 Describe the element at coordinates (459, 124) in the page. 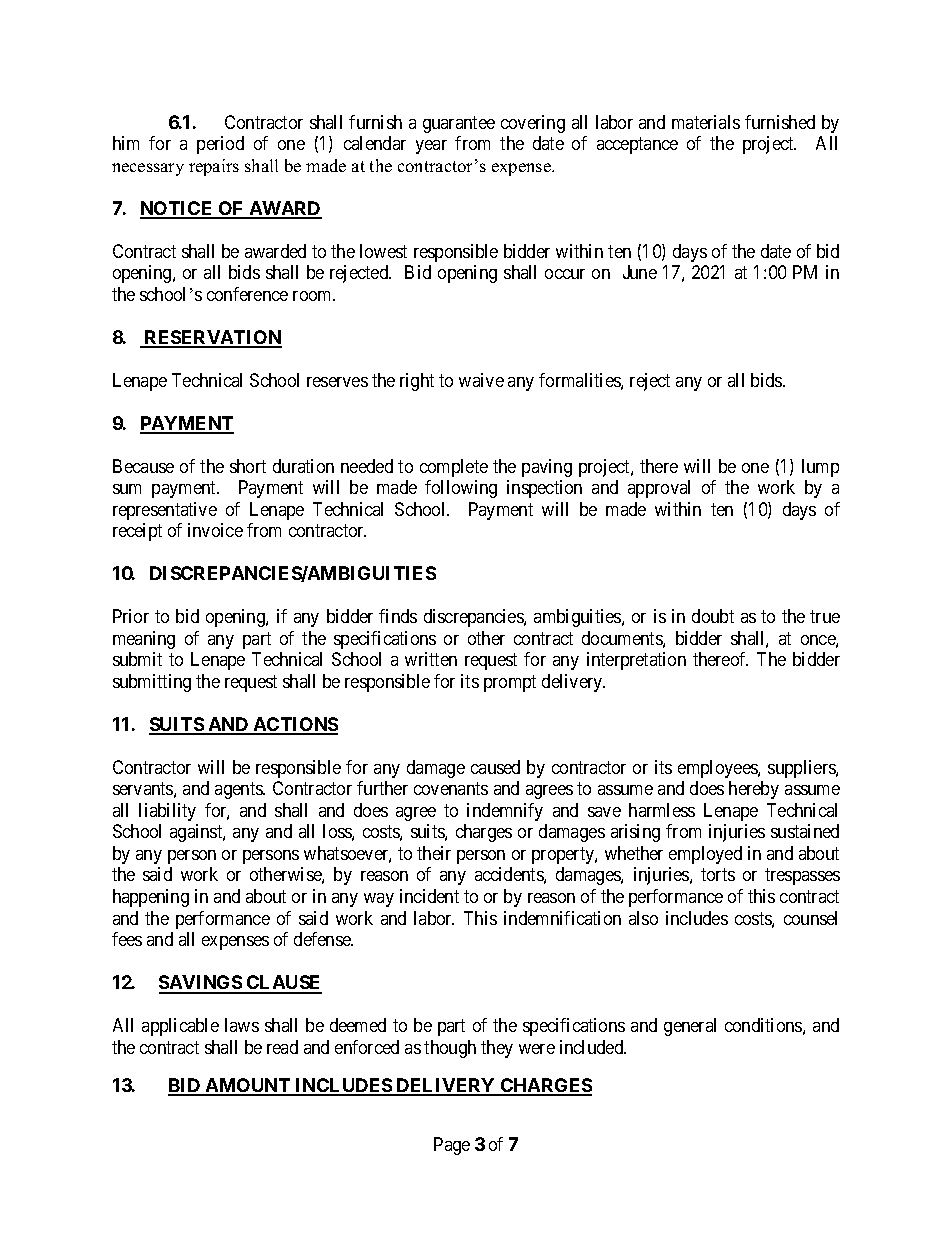

I see `guarantee` at that location.
